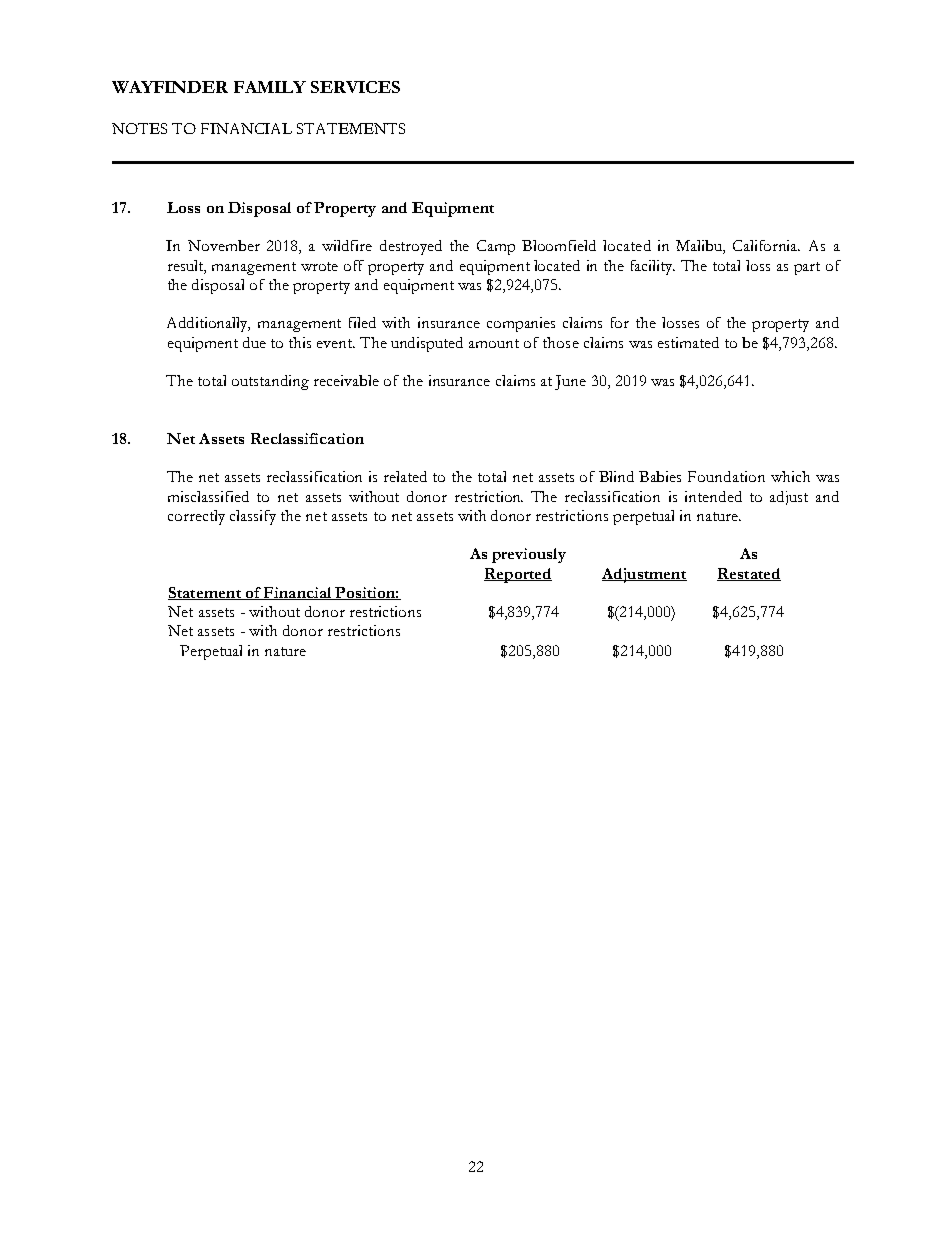 This document has width=952, height=1233. Describe the element at coordinates (529, 555) in the document. I see `previously` at that location.
